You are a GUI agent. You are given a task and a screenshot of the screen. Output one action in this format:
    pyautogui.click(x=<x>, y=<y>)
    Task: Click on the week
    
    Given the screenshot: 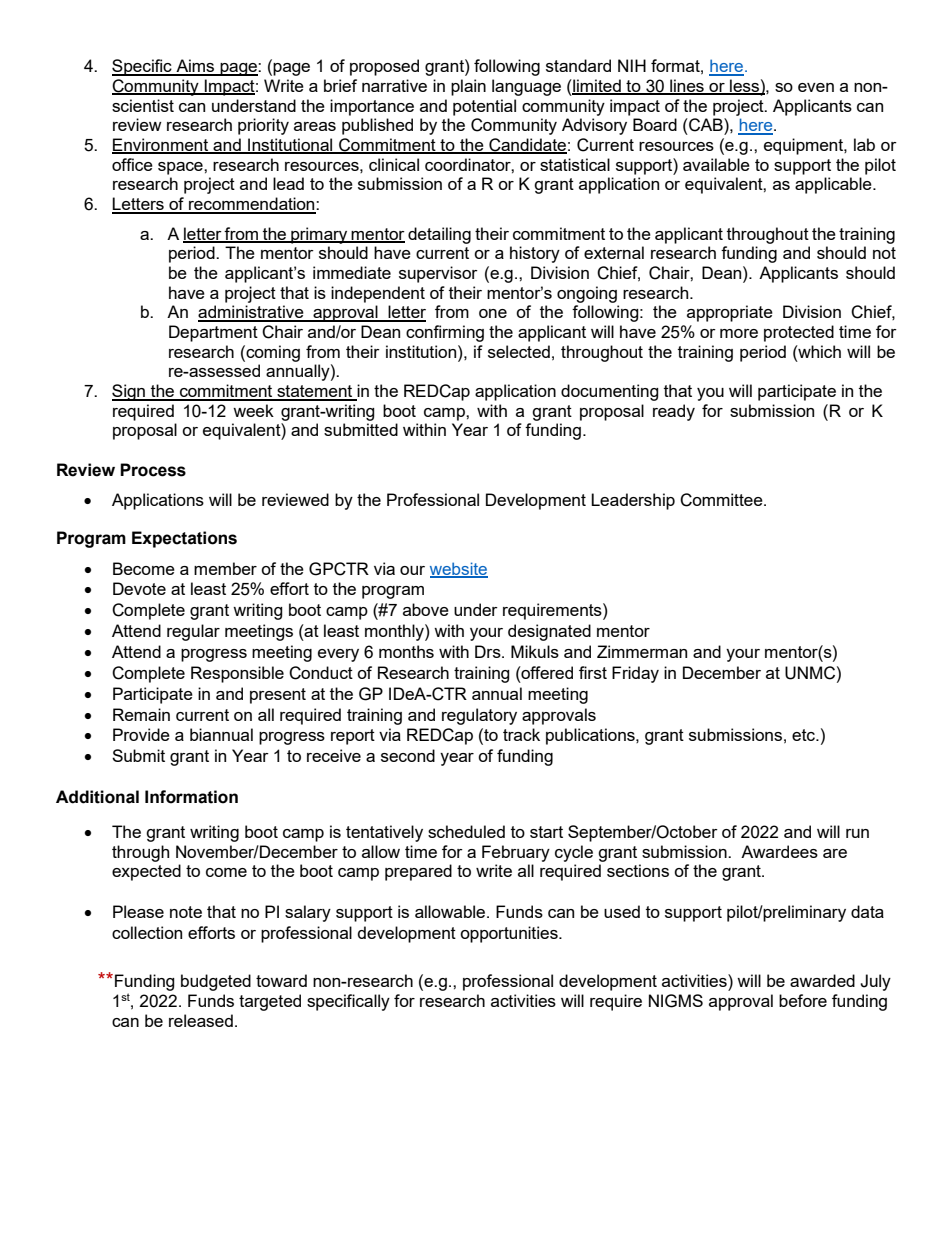 What is the action you would take?
    pyautogui.click(x=253, y=410)
